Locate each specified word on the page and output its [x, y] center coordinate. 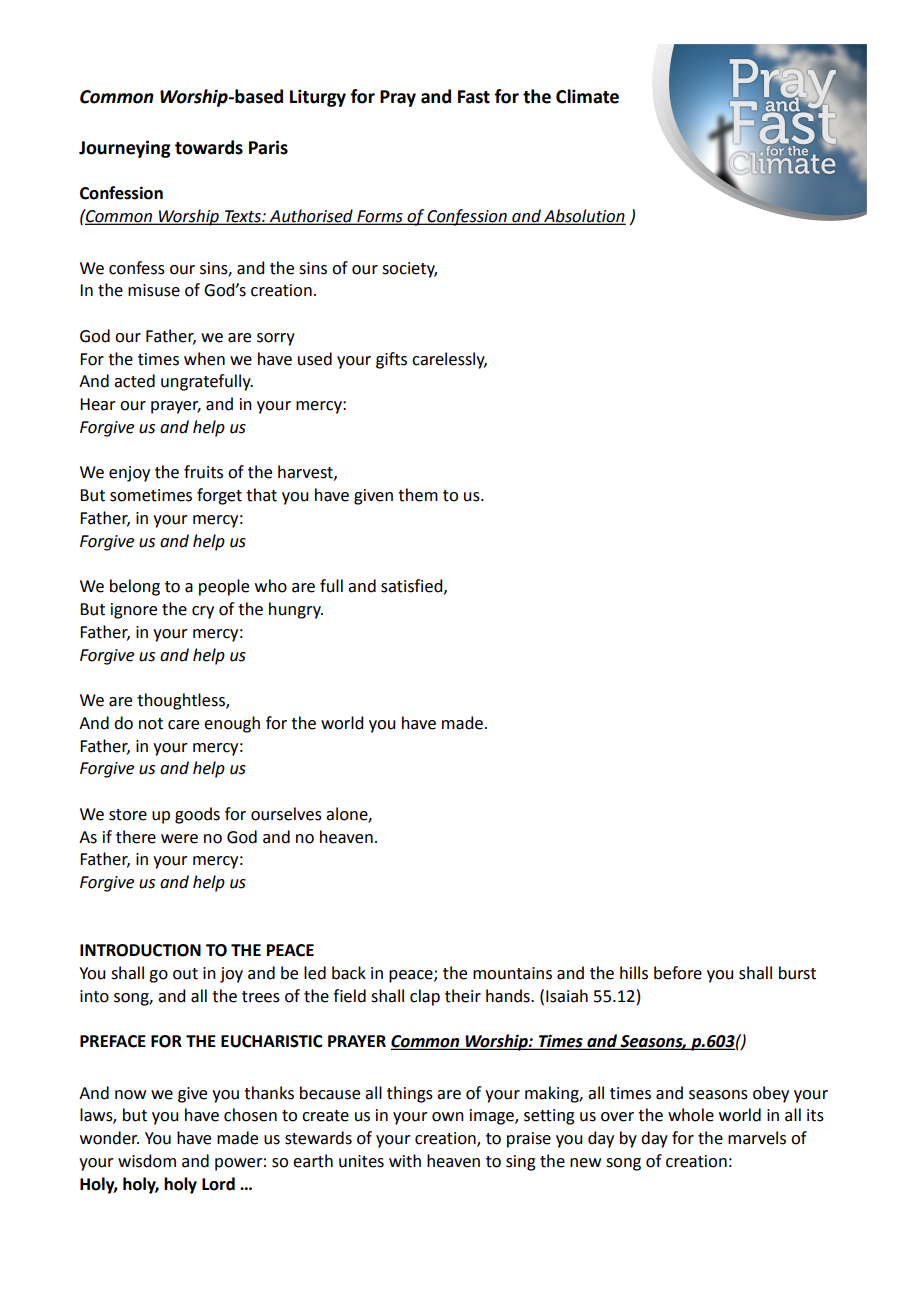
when [204, 359]
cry [203, 612]
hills [634, 973]
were [179, 839]
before [678, 973]
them [418, 495]
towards [209, 147]
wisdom [147, 1161]
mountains [512, 973]
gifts [391, 360]
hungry [296, 610]
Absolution [584, 217]
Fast [474, 97]
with [405, 1161]
